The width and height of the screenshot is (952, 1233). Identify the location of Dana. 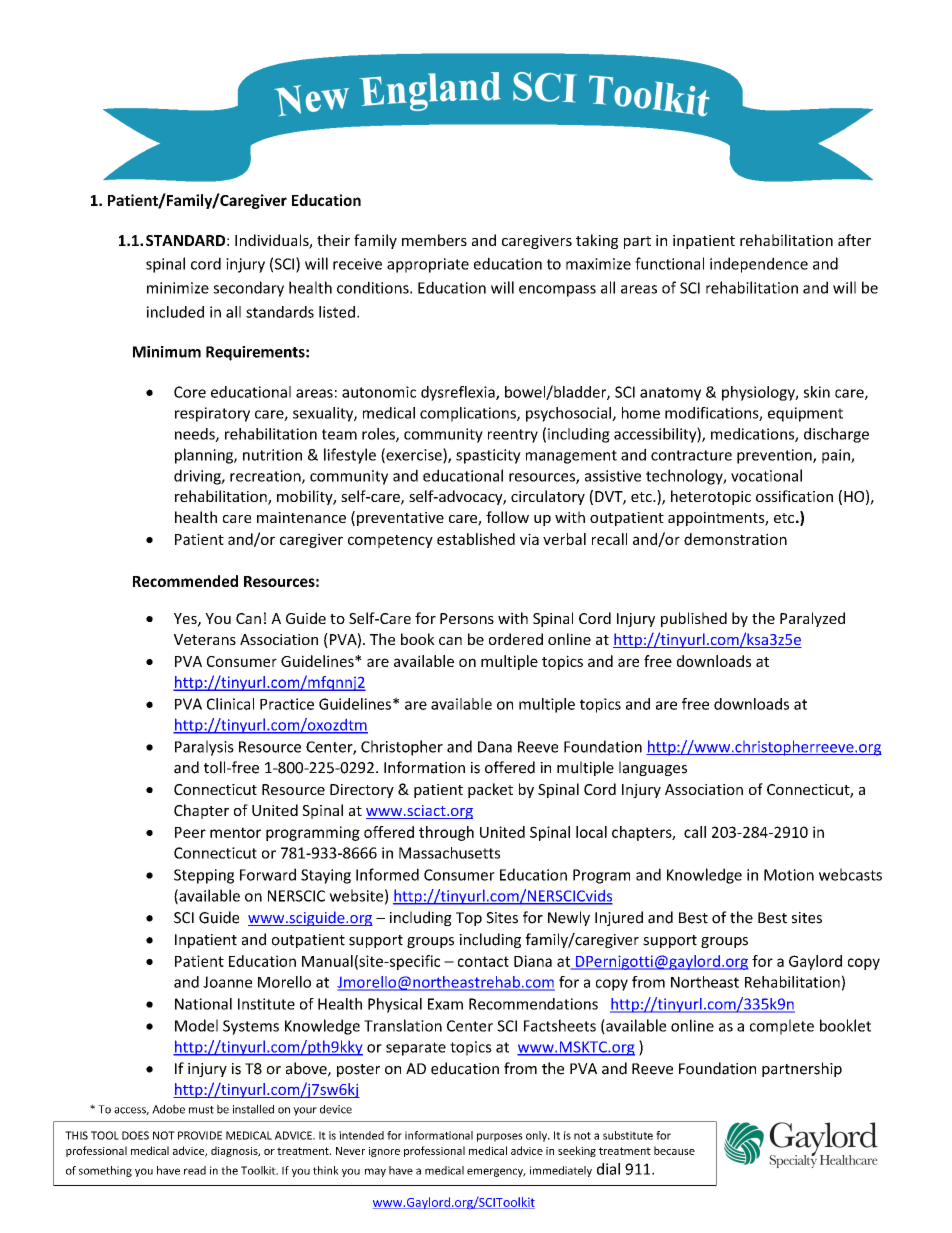
(495, 747).
